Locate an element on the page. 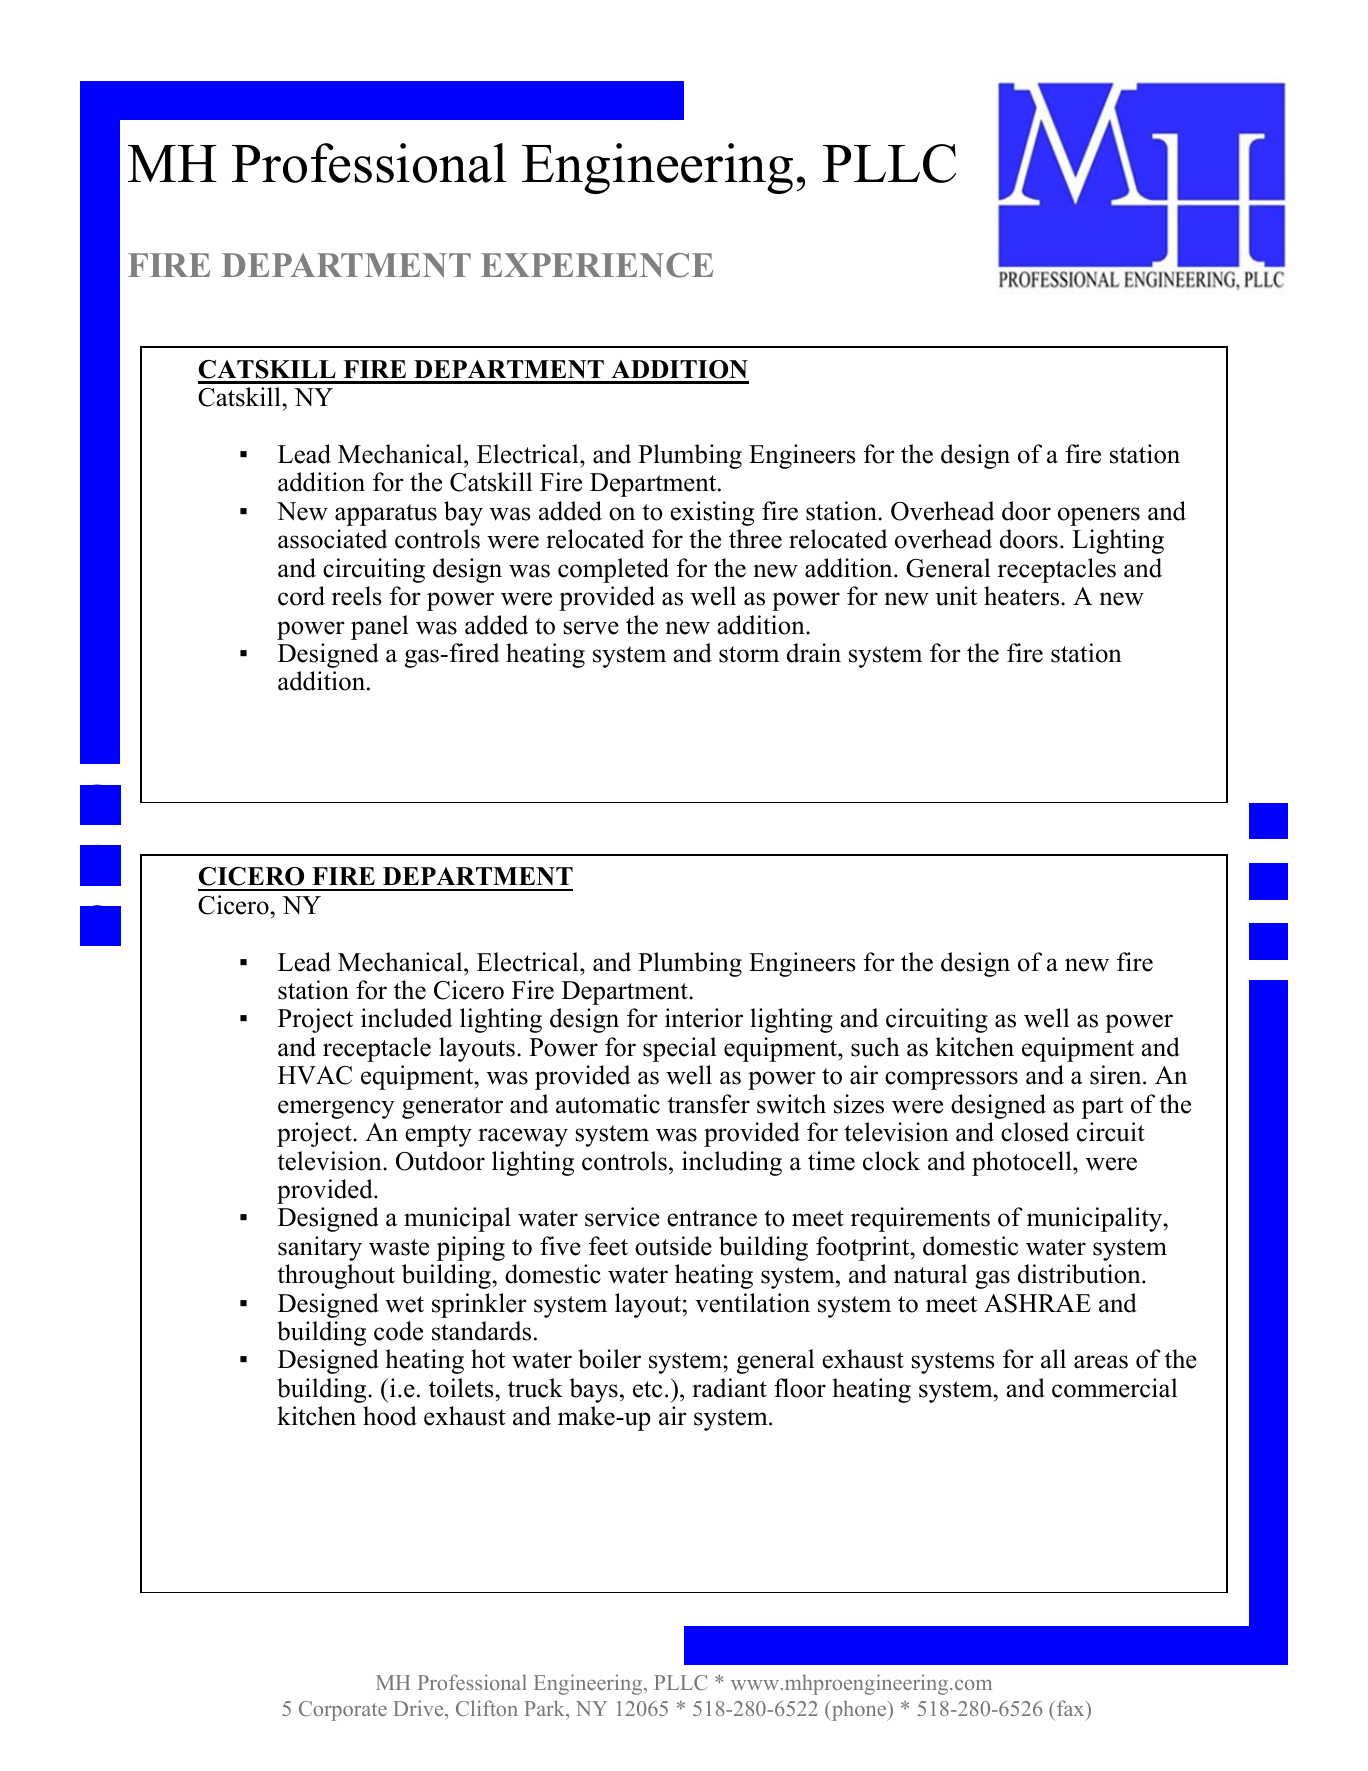 The width and height of the image is (1368, 1771). compressors is located at coordinates (951, 1080).
